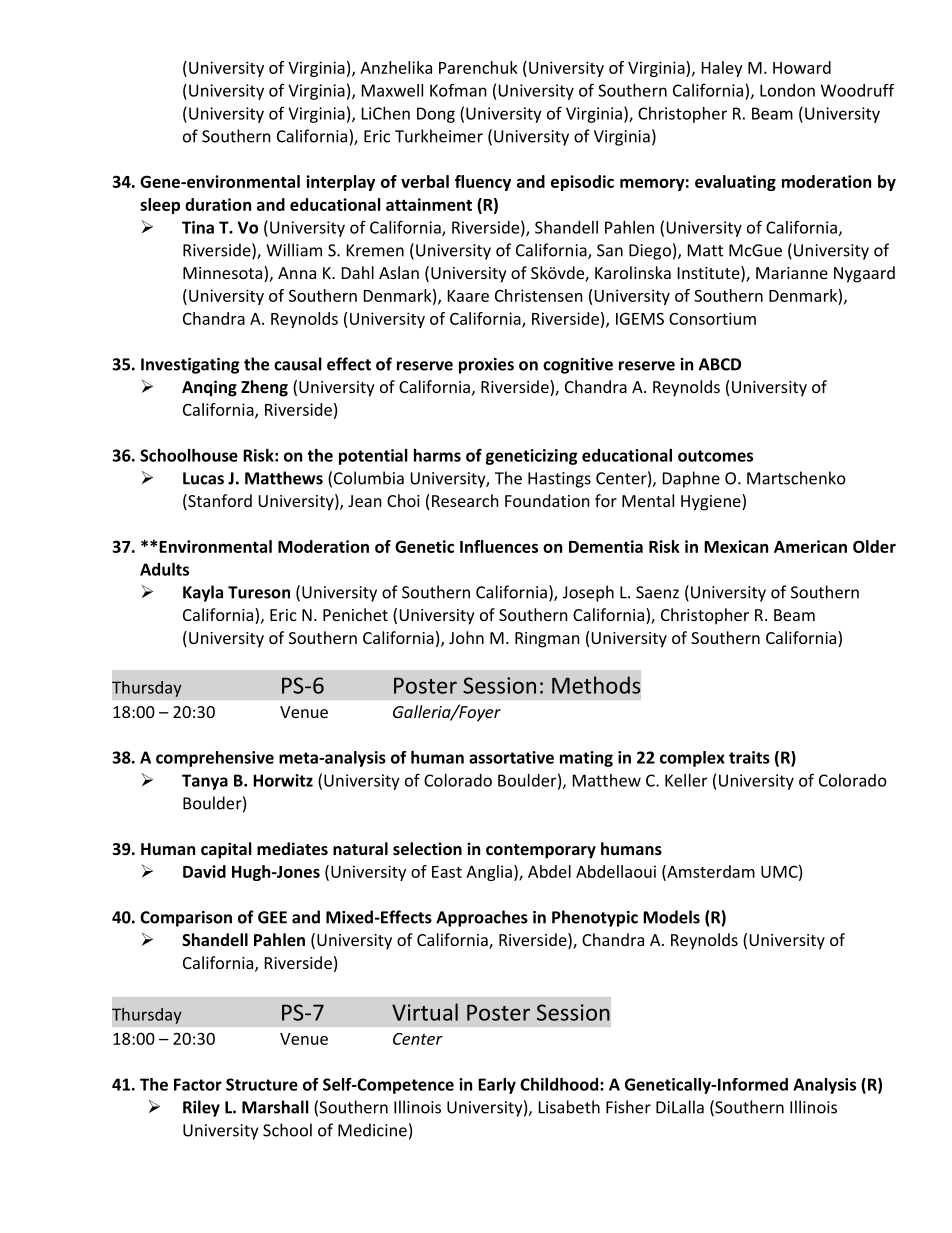  Describe the element at coordinates (720, 364) in the screenshot. I see `ABCD` at that location.
